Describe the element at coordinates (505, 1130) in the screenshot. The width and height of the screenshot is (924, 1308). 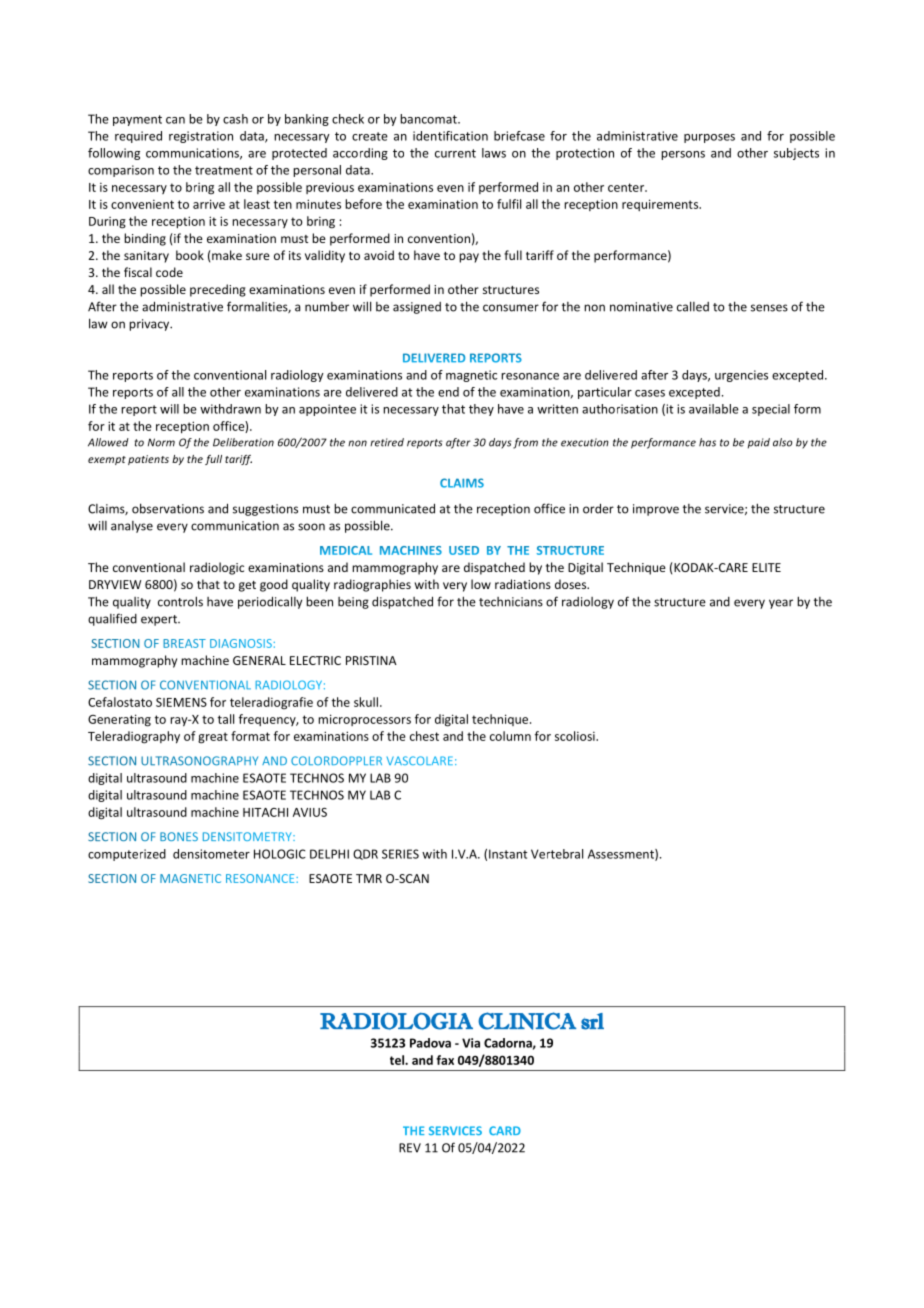
I see `CARD` at that location.
